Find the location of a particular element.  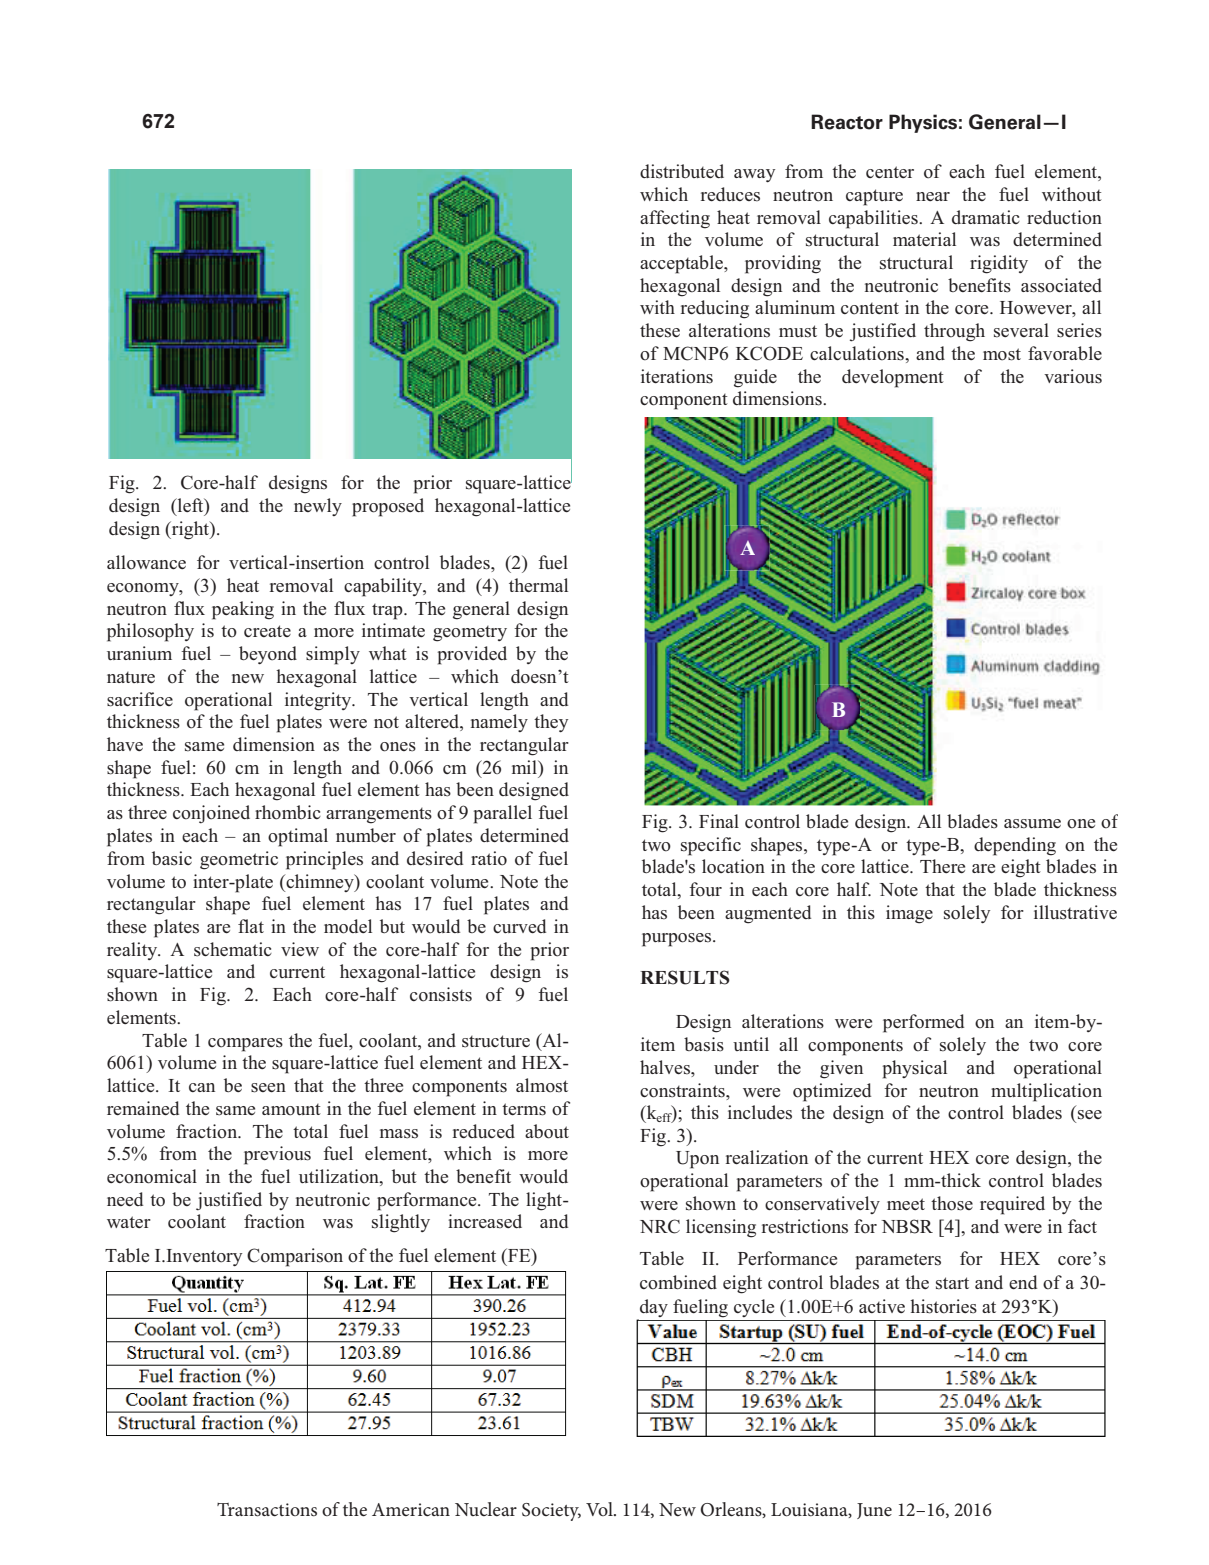

thermal is located at coordinates (538, 585).
